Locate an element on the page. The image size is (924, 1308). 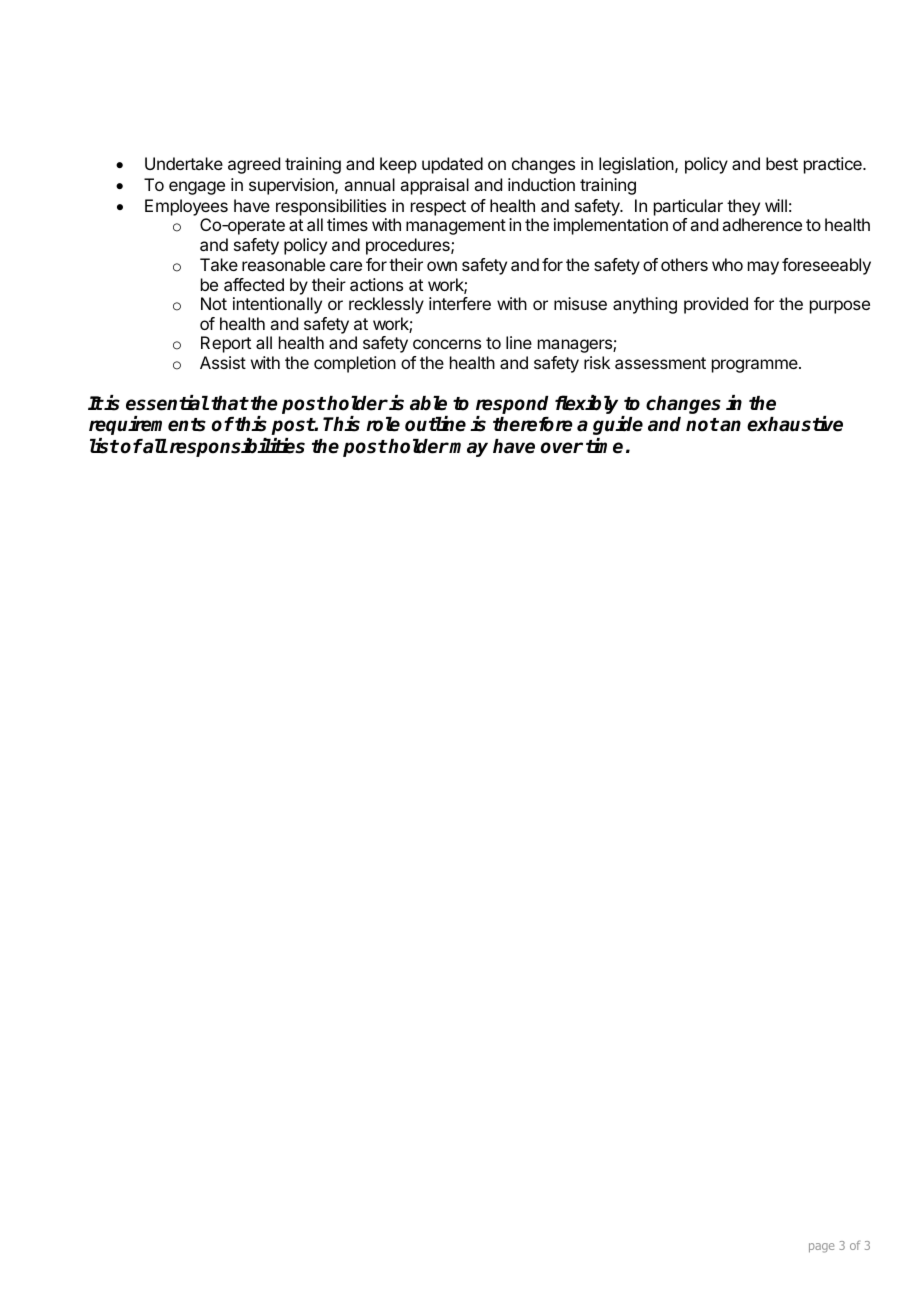
flexibly is located at coordinates (588, 406).
